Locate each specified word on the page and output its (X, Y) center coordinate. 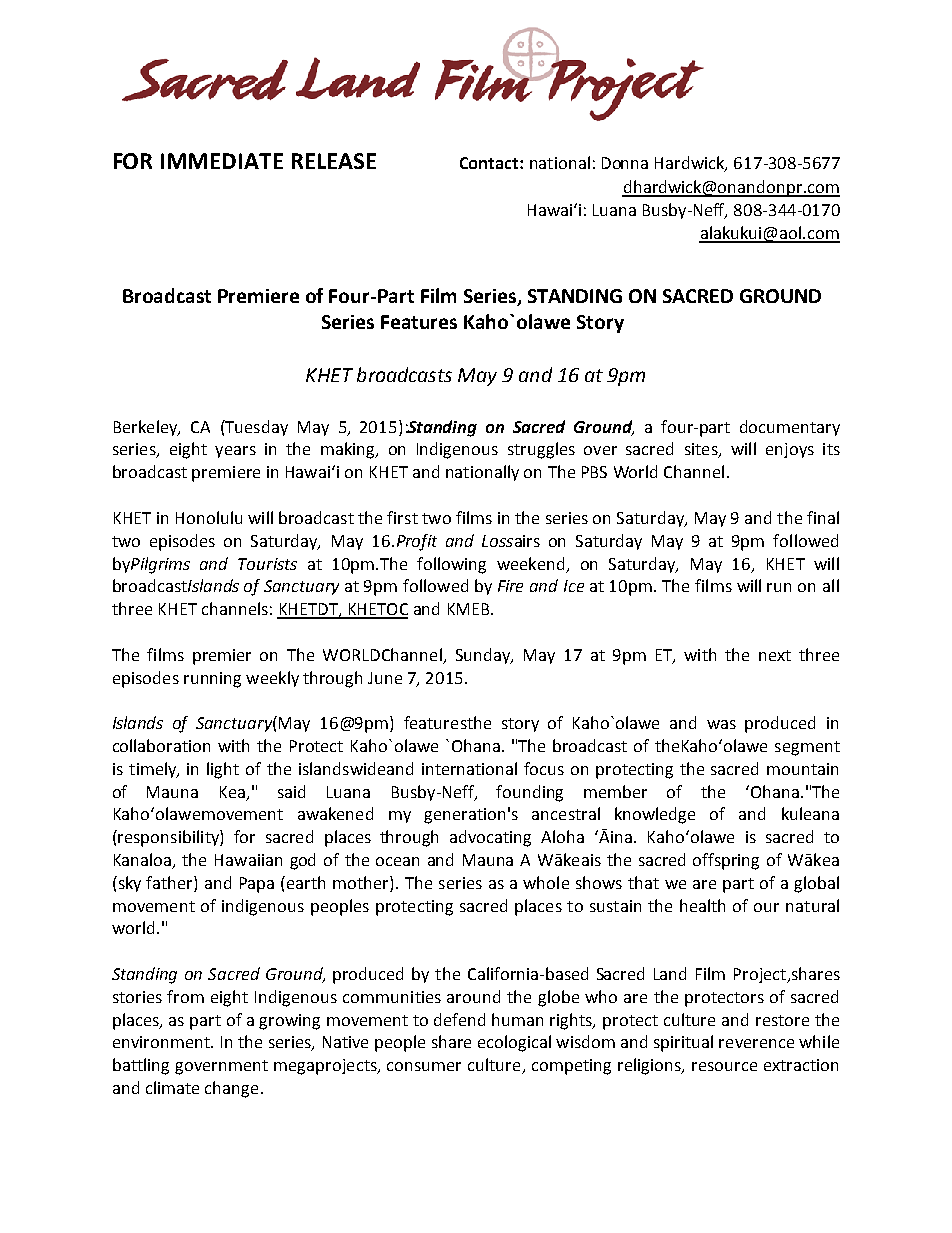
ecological (514, 1043)
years (235, 452)
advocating (490, 838)
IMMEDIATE (222, 161)
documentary (790, 428)
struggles (541, 450)
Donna (625, 163)
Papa (257, 885)
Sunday (484, 656)
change (231, 1089)
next (775, 655)
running (212, 680)
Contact (490, 163)
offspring (726, 861)
